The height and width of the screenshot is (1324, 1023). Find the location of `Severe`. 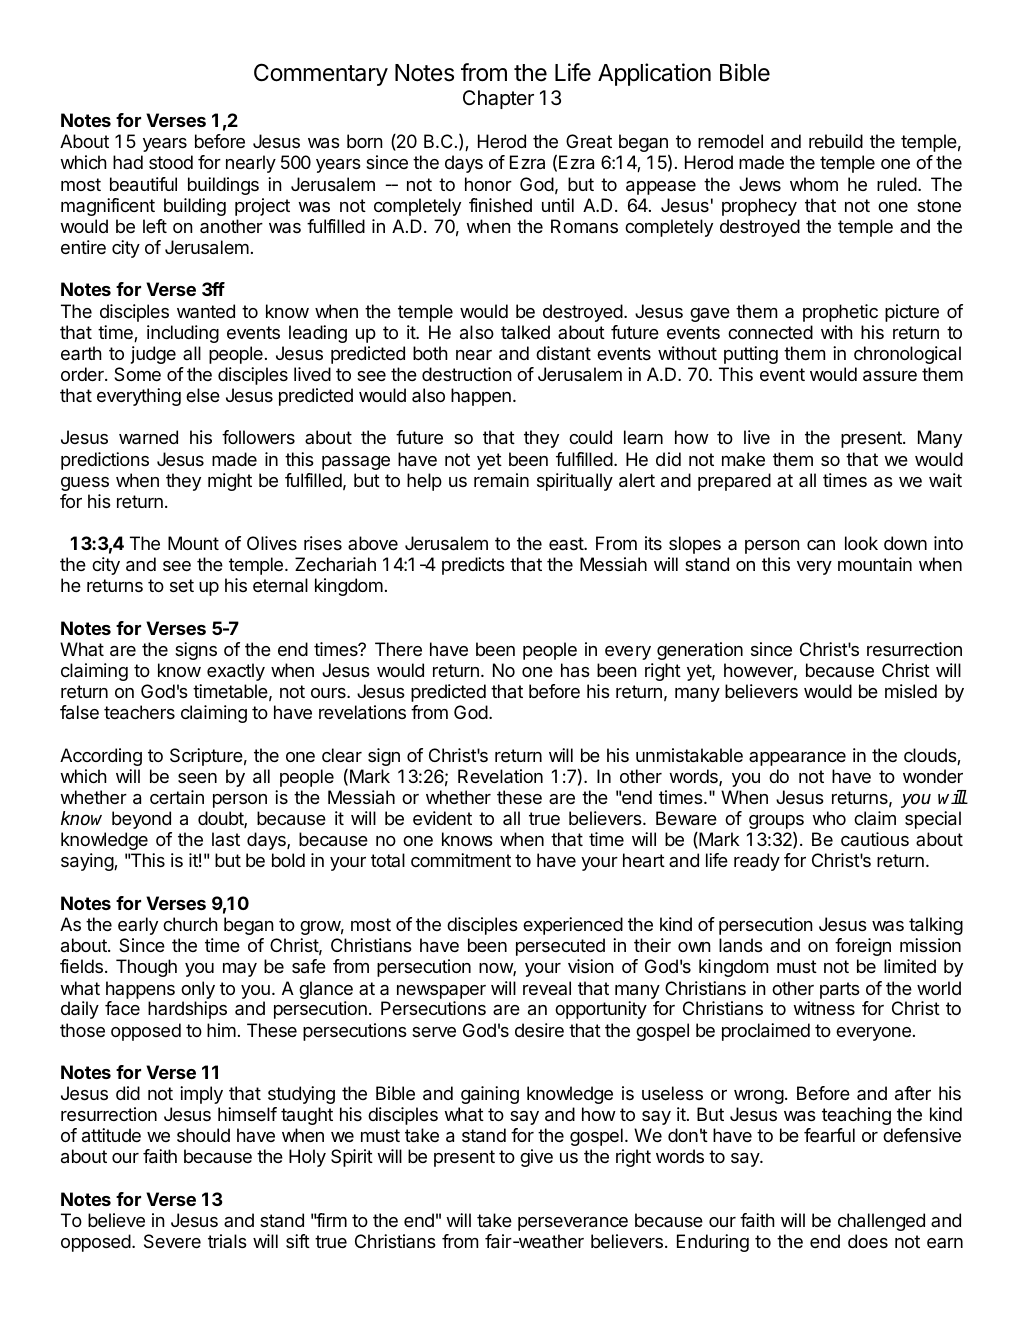

Severe is located at coordinates (172, 1241).
